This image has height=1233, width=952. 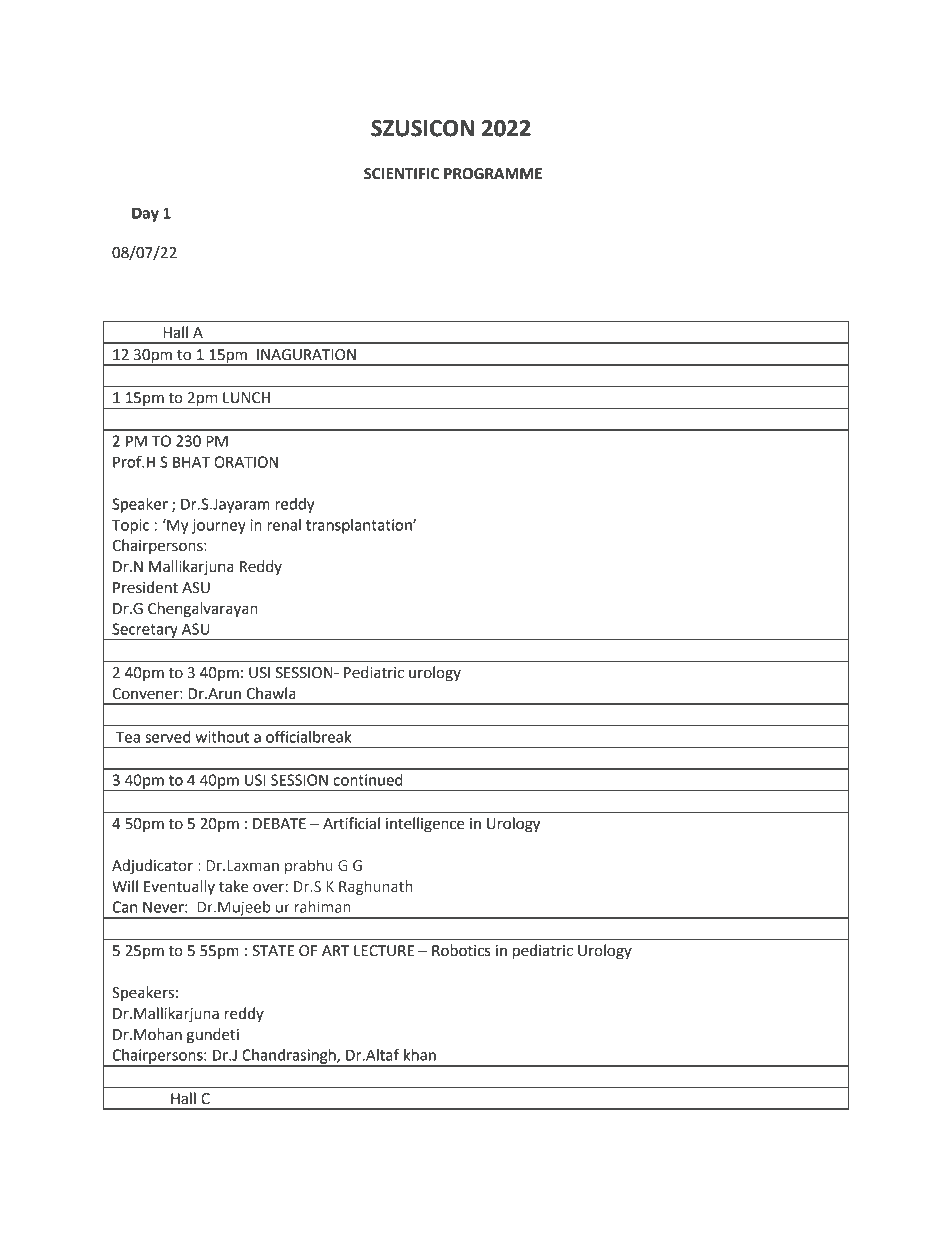 What do you see at coordinates (145, 214) in the image?
I see `Day` at bounding box center [145, 214].
